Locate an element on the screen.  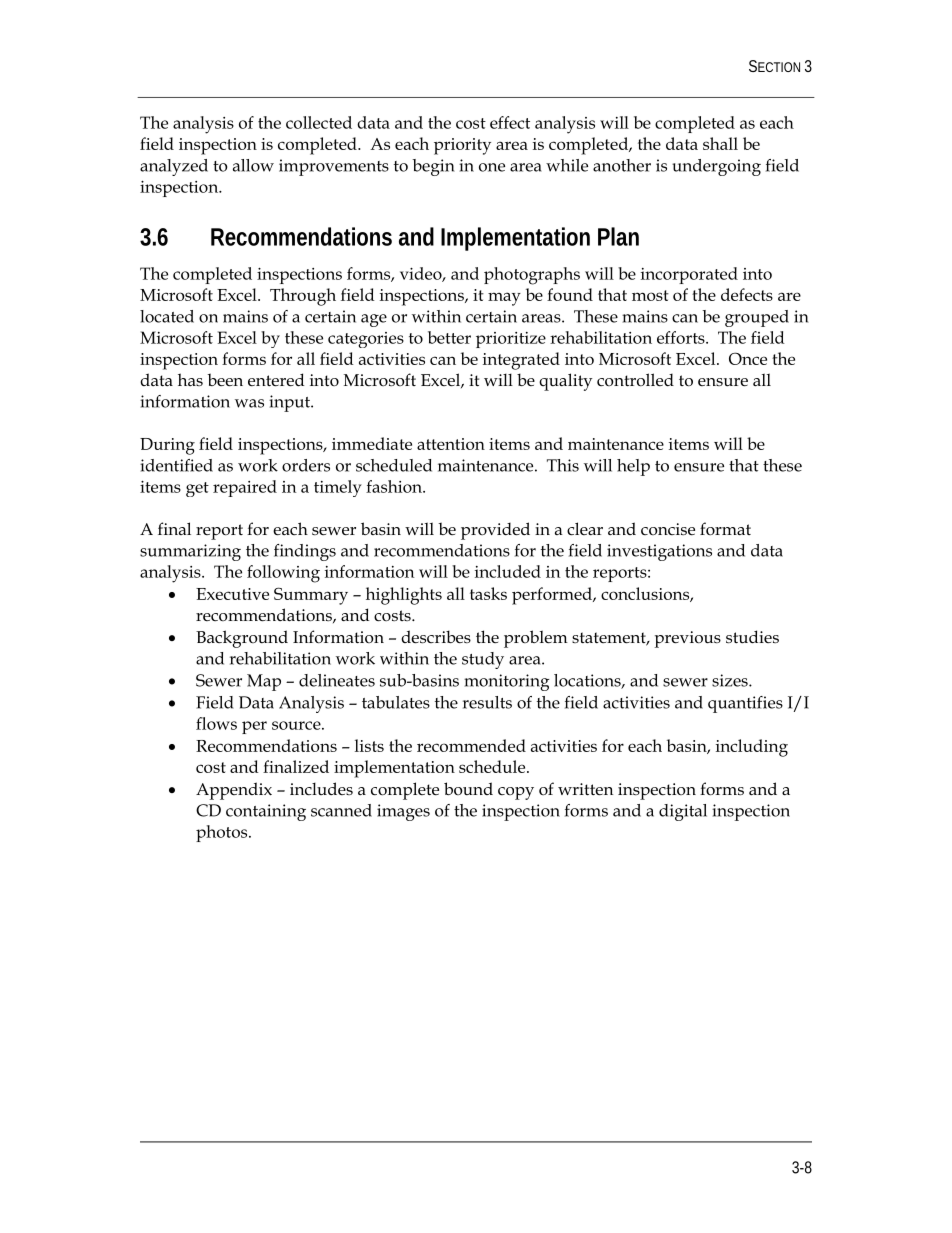
digital is located at coordinates (683, 812).
